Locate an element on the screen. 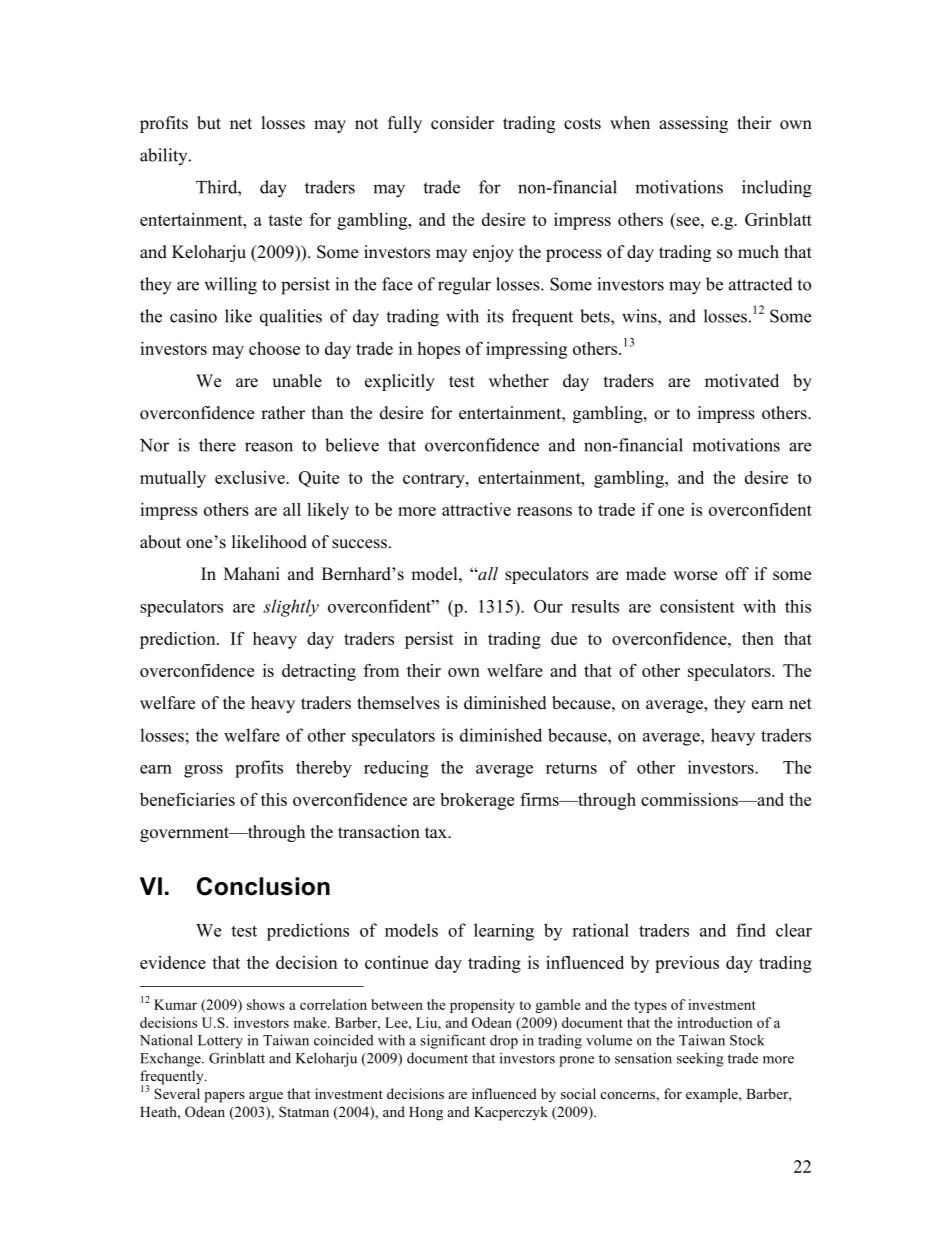 Image resolution: width=952 pixels, height=1233 pixels. consider is located at coordinates (462, 123).
